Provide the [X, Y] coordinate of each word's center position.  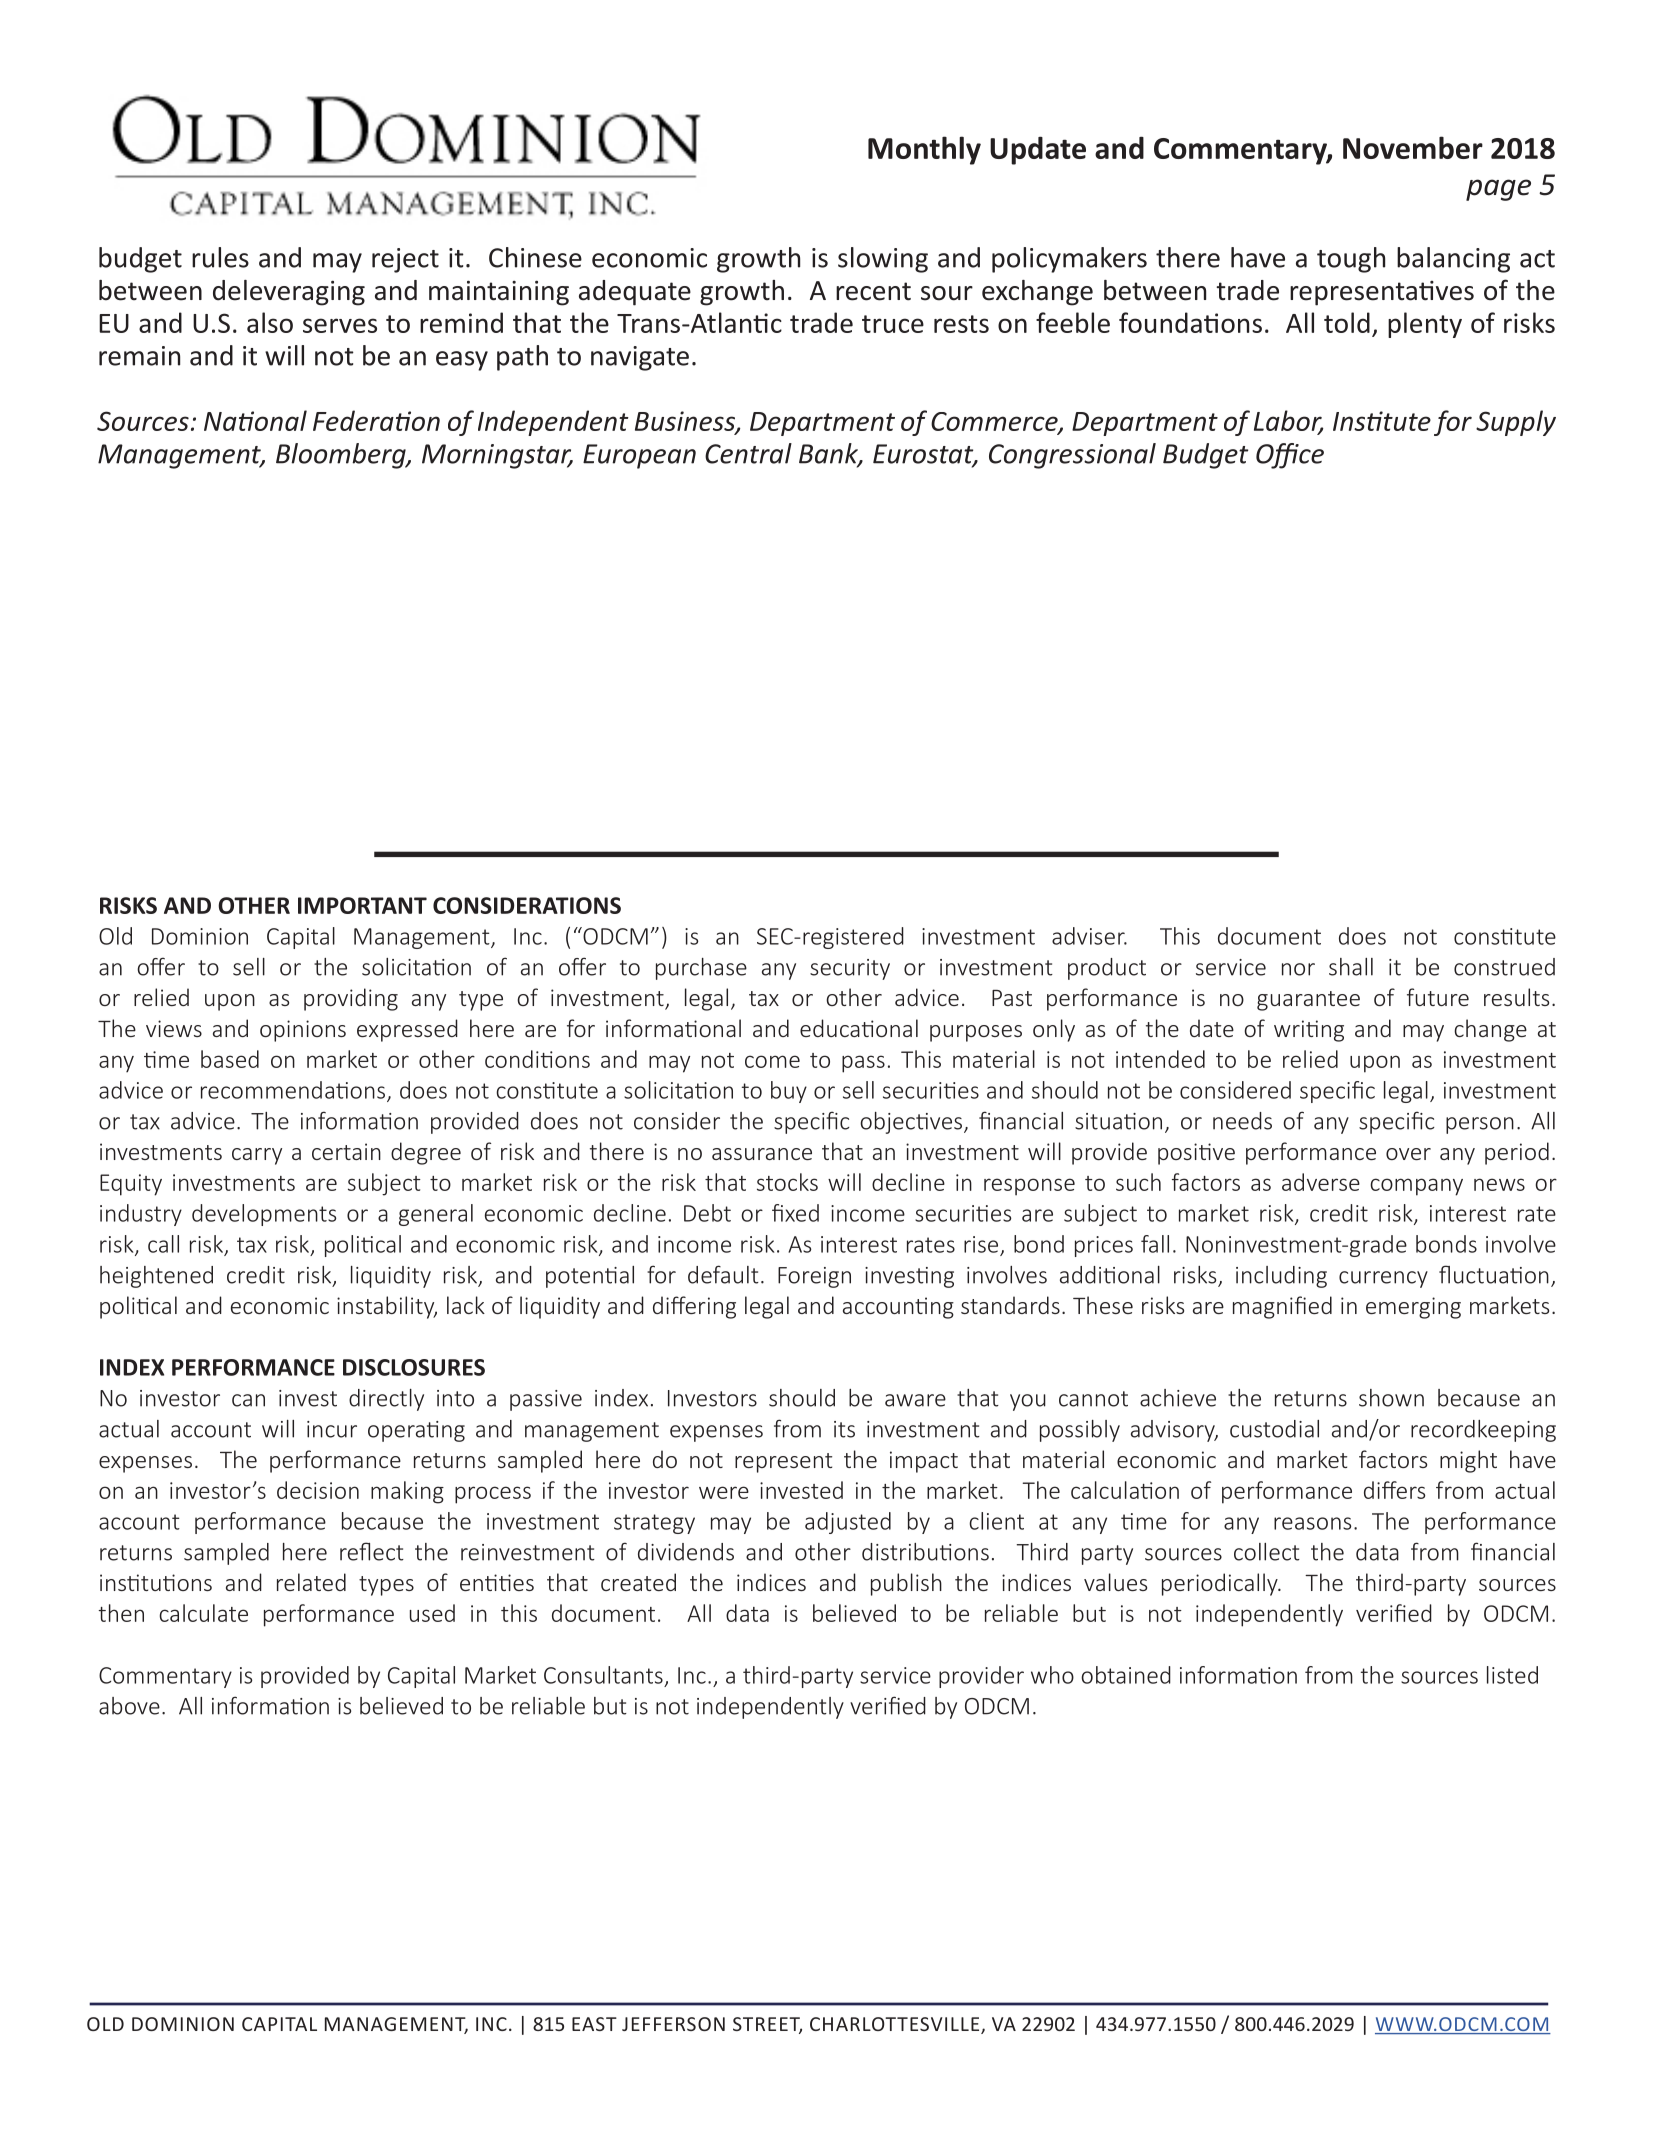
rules [220, 257]
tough [1351, 260]
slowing [883, 260]
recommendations [294, 1091]
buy [789, 1092]
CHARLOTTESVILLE [896, 2025]
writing [1309, 1031]
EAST [594, 2024]
